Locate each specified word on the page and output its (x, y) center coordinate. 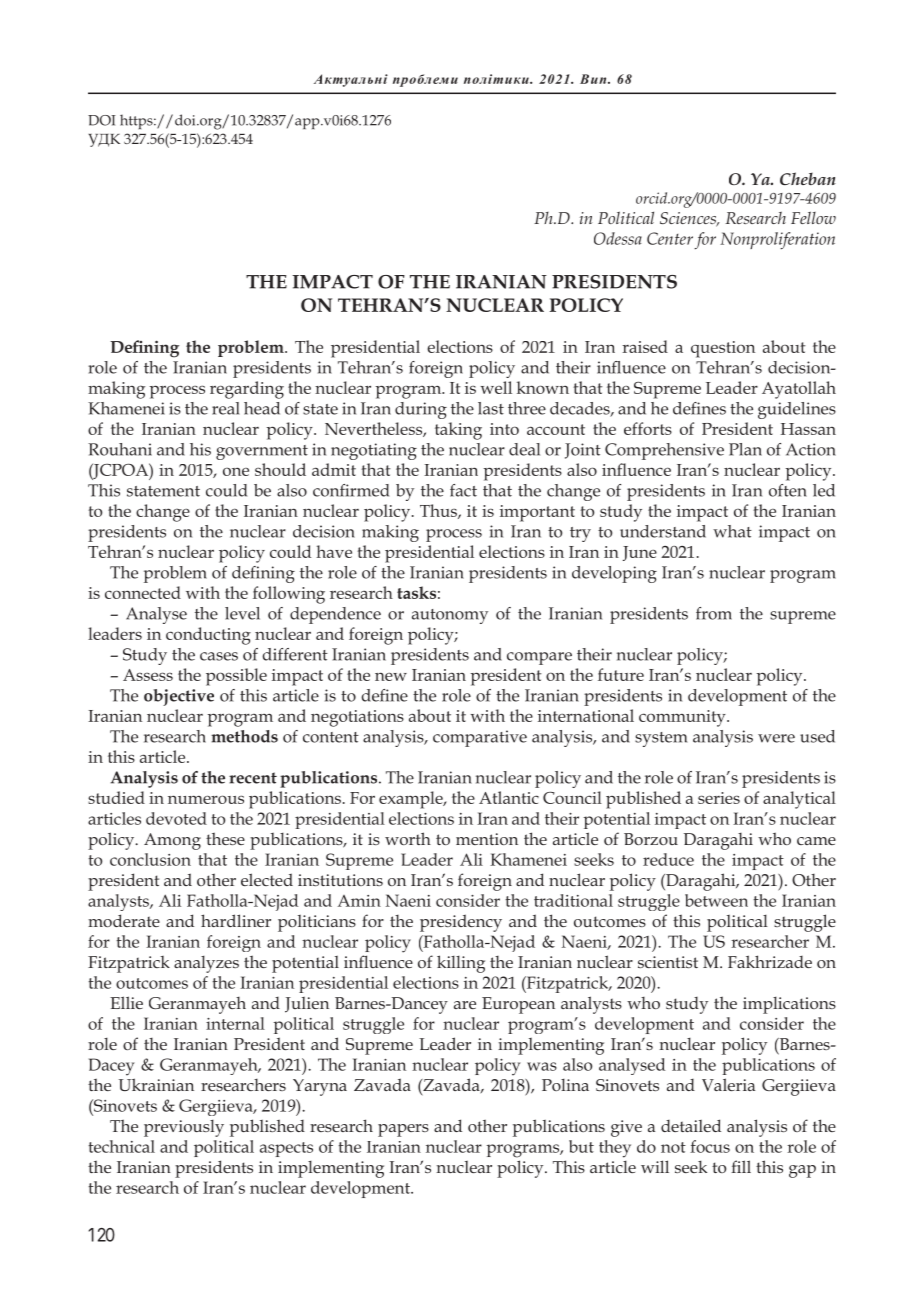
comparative (480, 738)
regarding (247, 390)
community (683, 718)
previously (184, 1128)
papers (403, 1130)
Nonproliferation (777, 240)
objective (179, 697)
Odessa (618, 238)
